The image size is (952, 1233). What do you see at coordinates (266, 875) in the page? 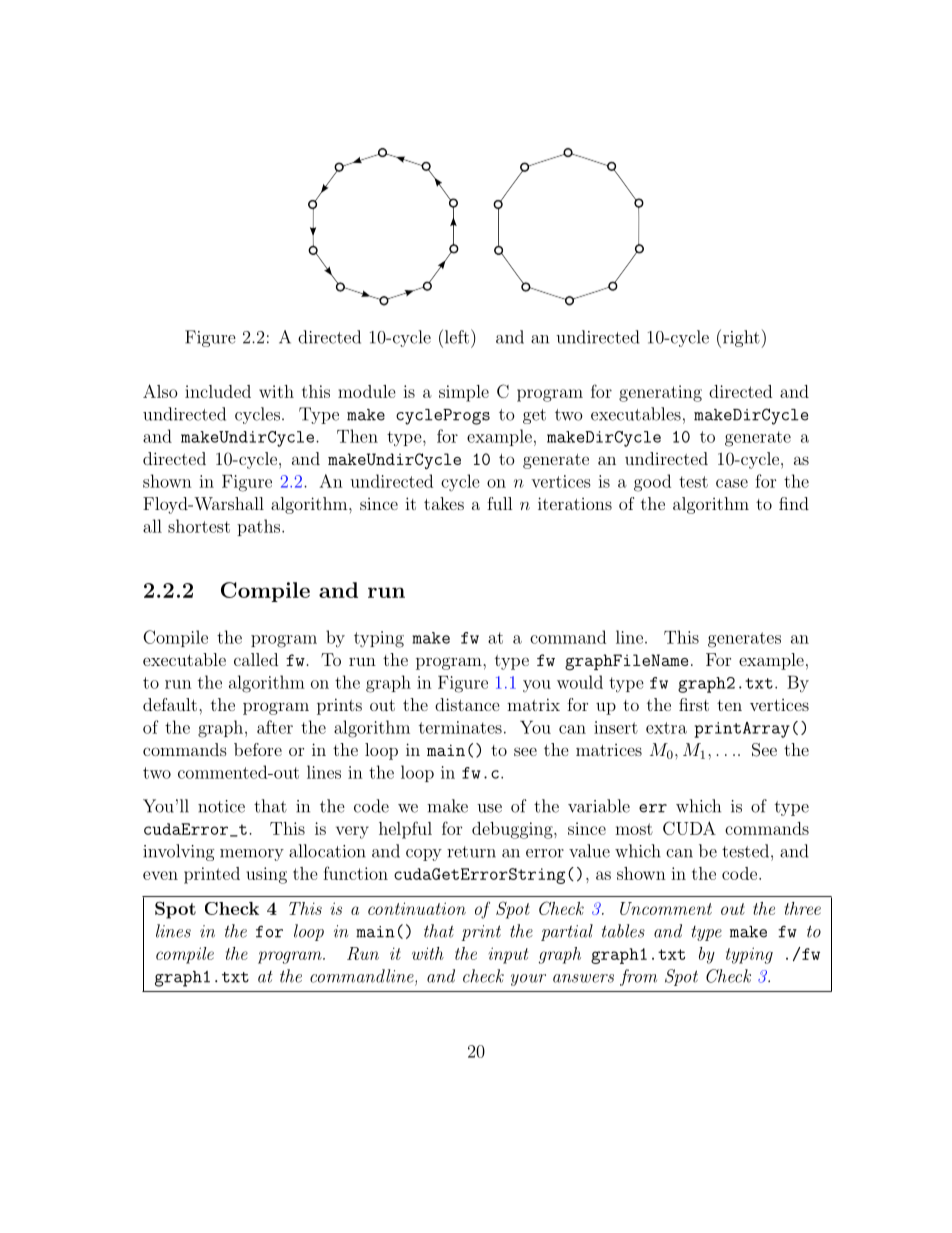
I see `using` at bounding box center [266, 875].
